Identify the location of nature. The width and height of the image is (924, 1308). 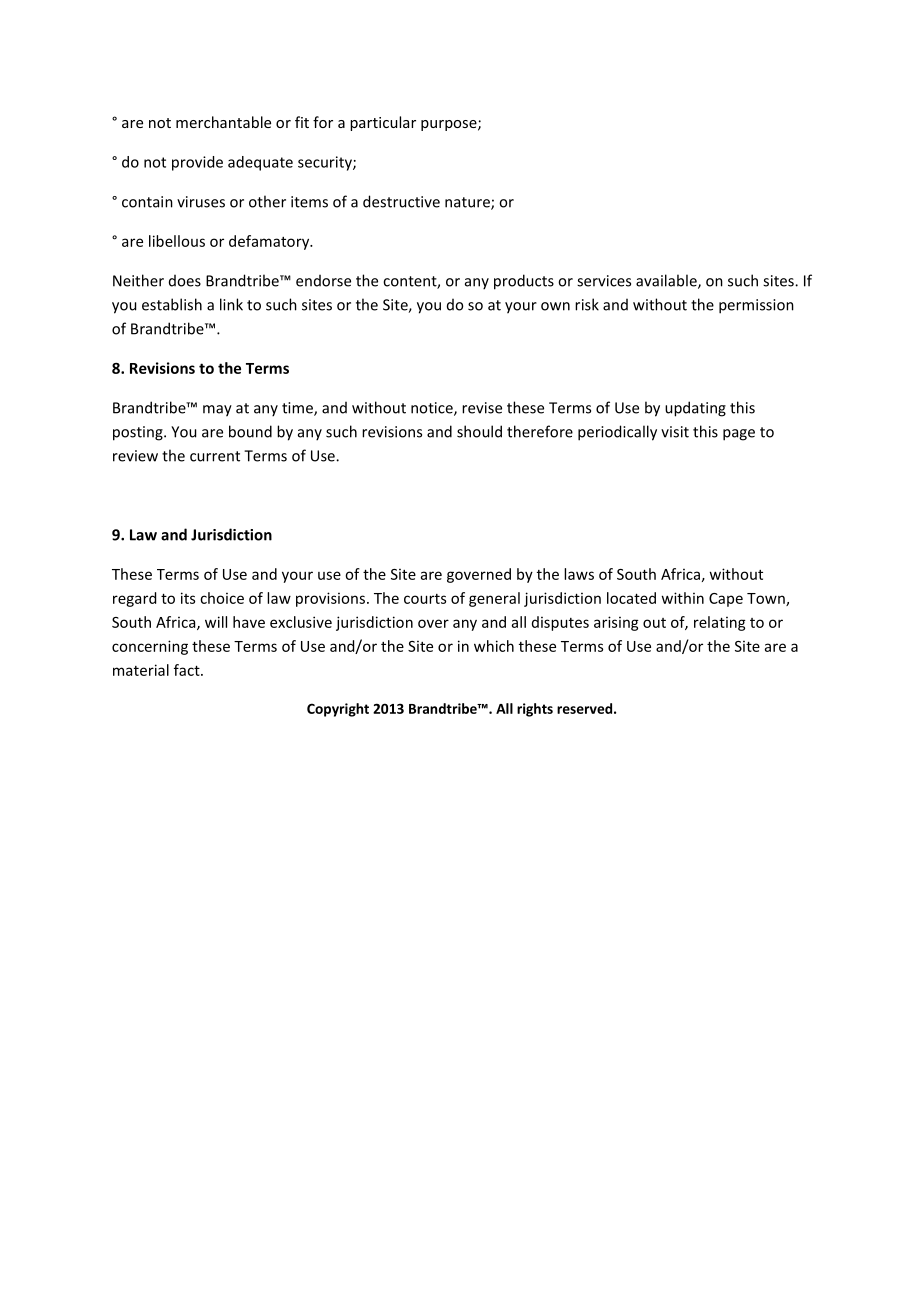
(468, 203).
